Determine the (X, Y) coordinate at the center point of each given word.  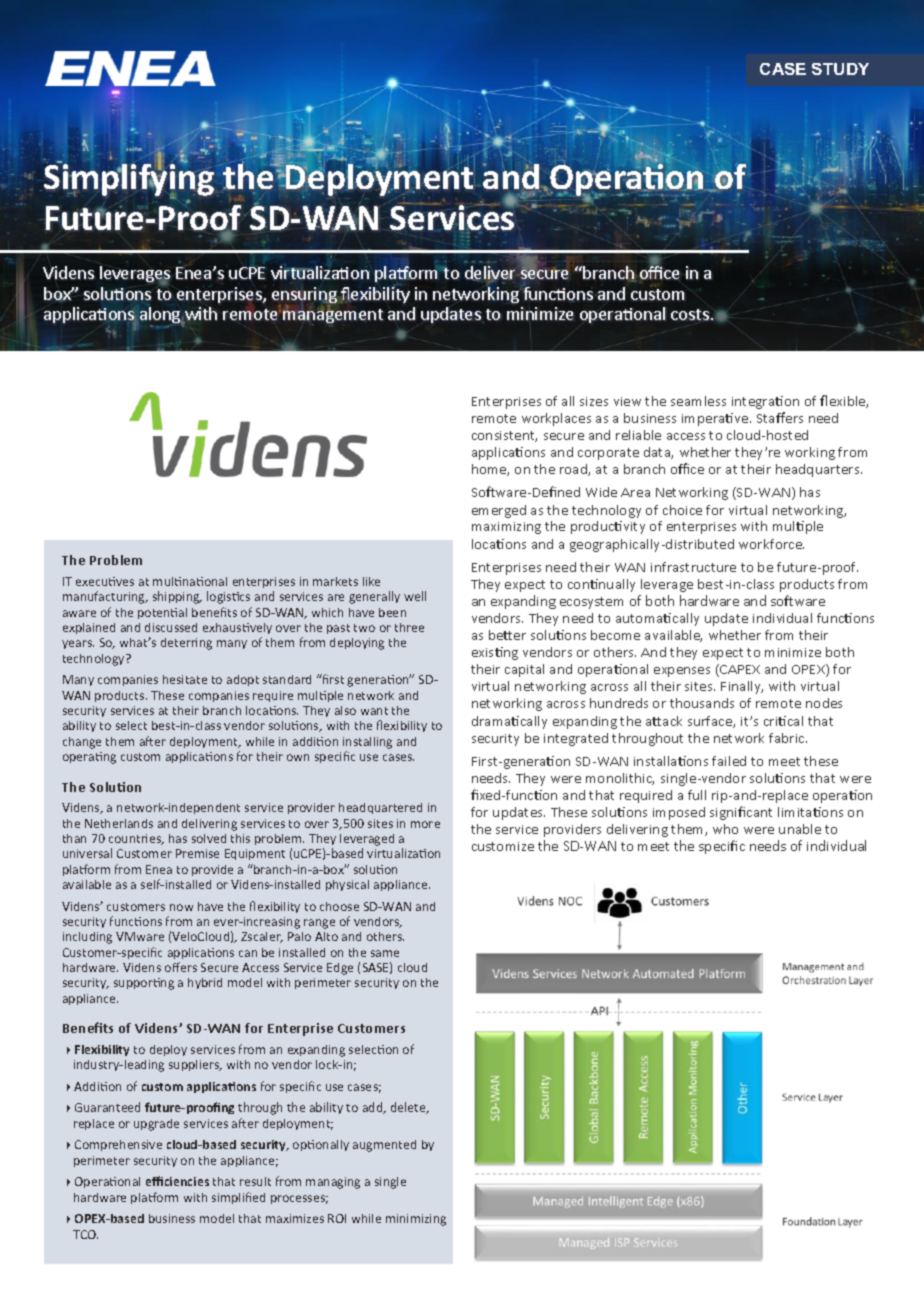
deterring (186, 644)
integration (765, 402)
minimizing (416, 1220)
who (725, 829)
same (385, 953)
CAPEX (739, 670)
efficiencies (177, 1181)
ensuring (304, 296)
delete (409, 1108)
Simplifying (130, 180)
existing (495, 653)
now (181, 907)
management (333, 317)
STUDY (840, 69)
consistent (504, 436)
